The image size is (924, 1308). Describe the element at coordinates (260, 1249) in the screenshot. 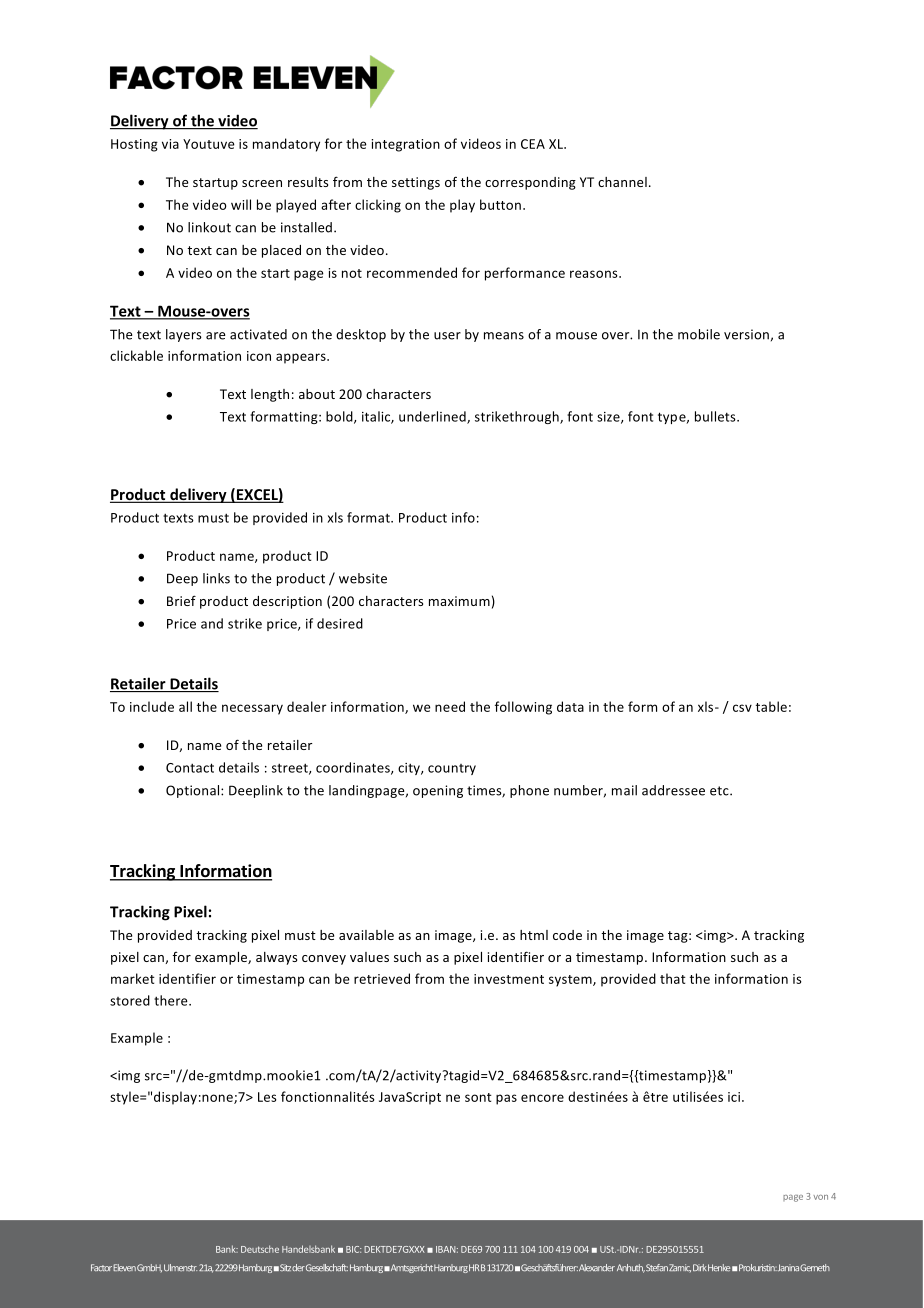

I see `Deutsche` at that location.
